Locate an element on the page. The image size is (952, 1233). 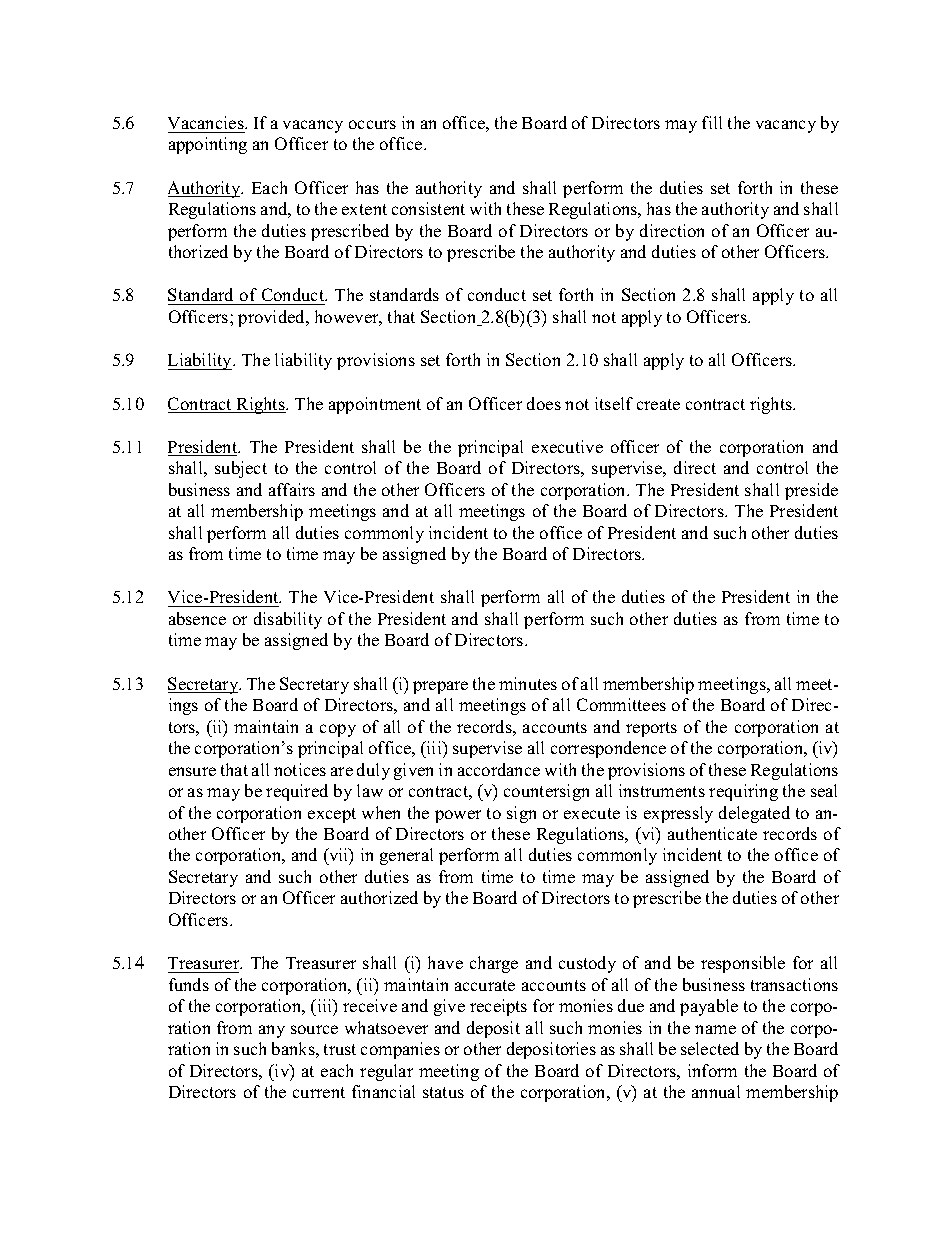
fill is located at coordinates (712, 122).
